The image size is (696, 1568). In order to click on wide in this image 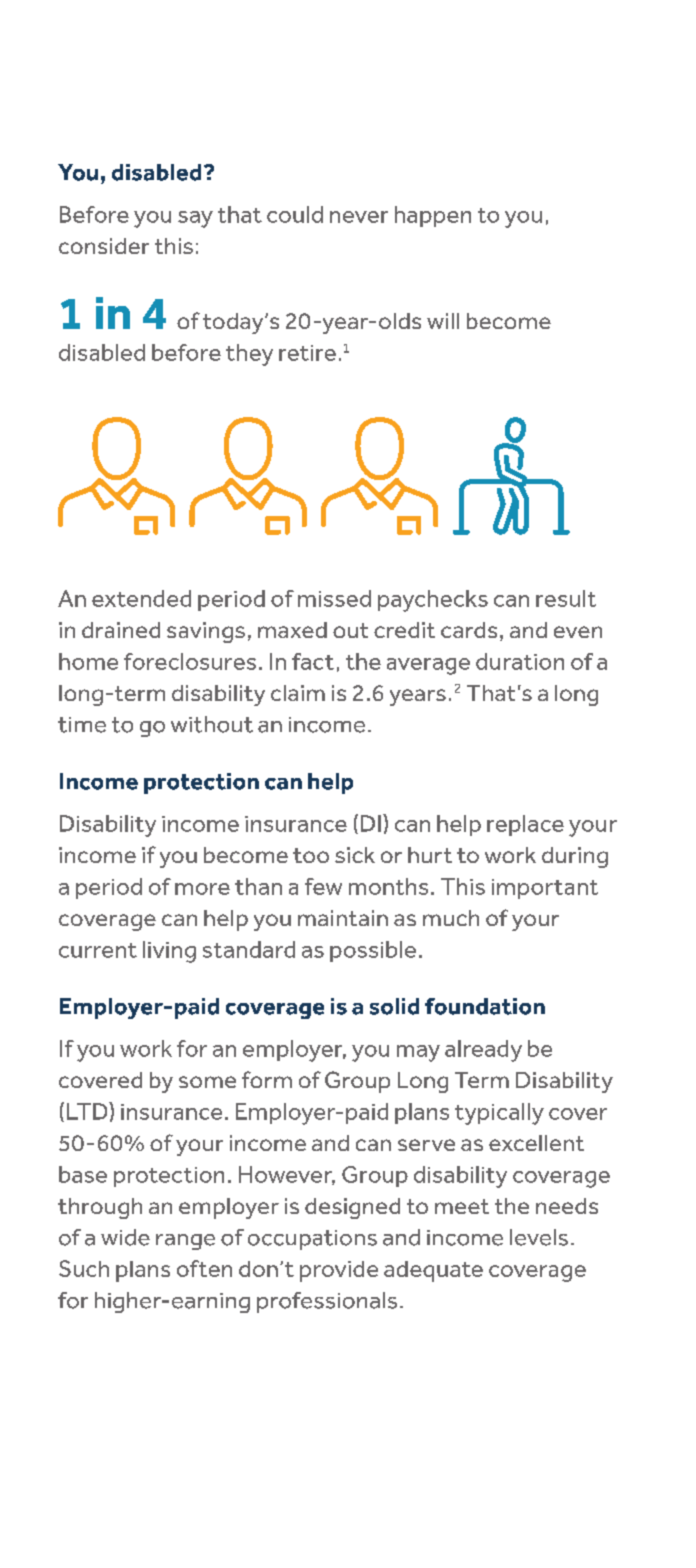, I will do `click(125, 1237)`.
